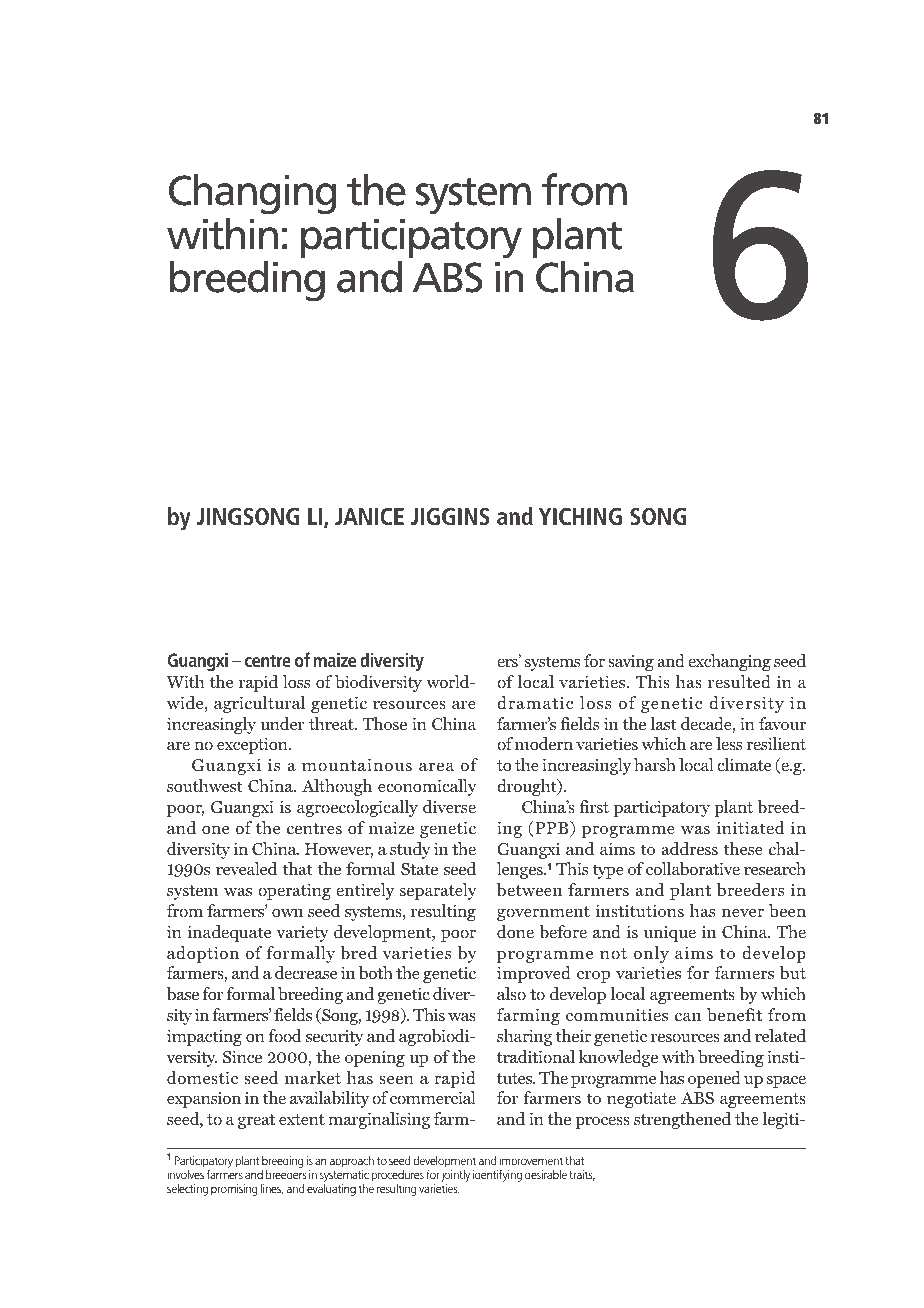  I want to click on lines, so click(272, 1189).
